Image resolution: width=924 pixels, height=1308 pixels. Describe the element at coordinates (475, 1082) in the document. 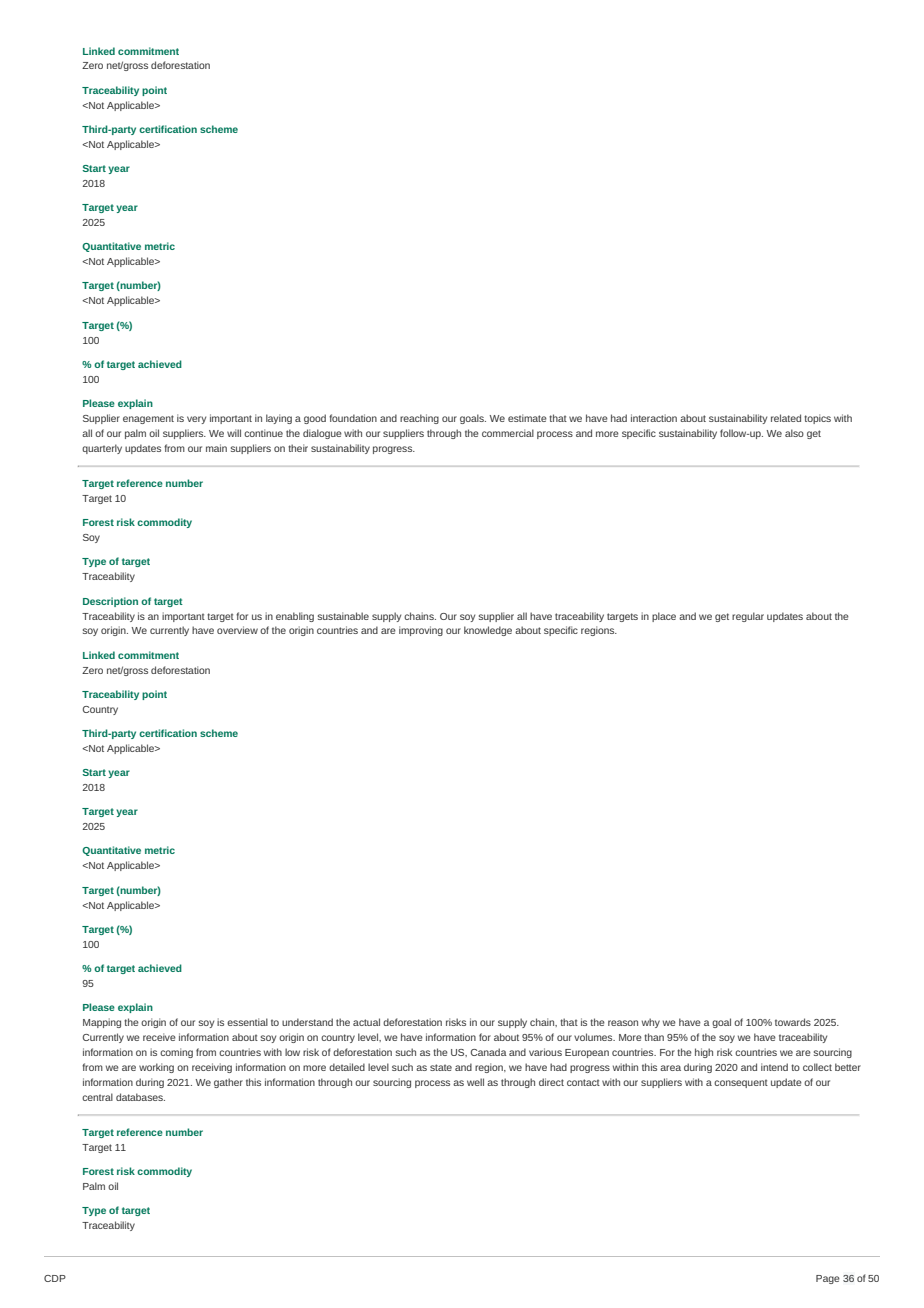

I see `well` at that location.
